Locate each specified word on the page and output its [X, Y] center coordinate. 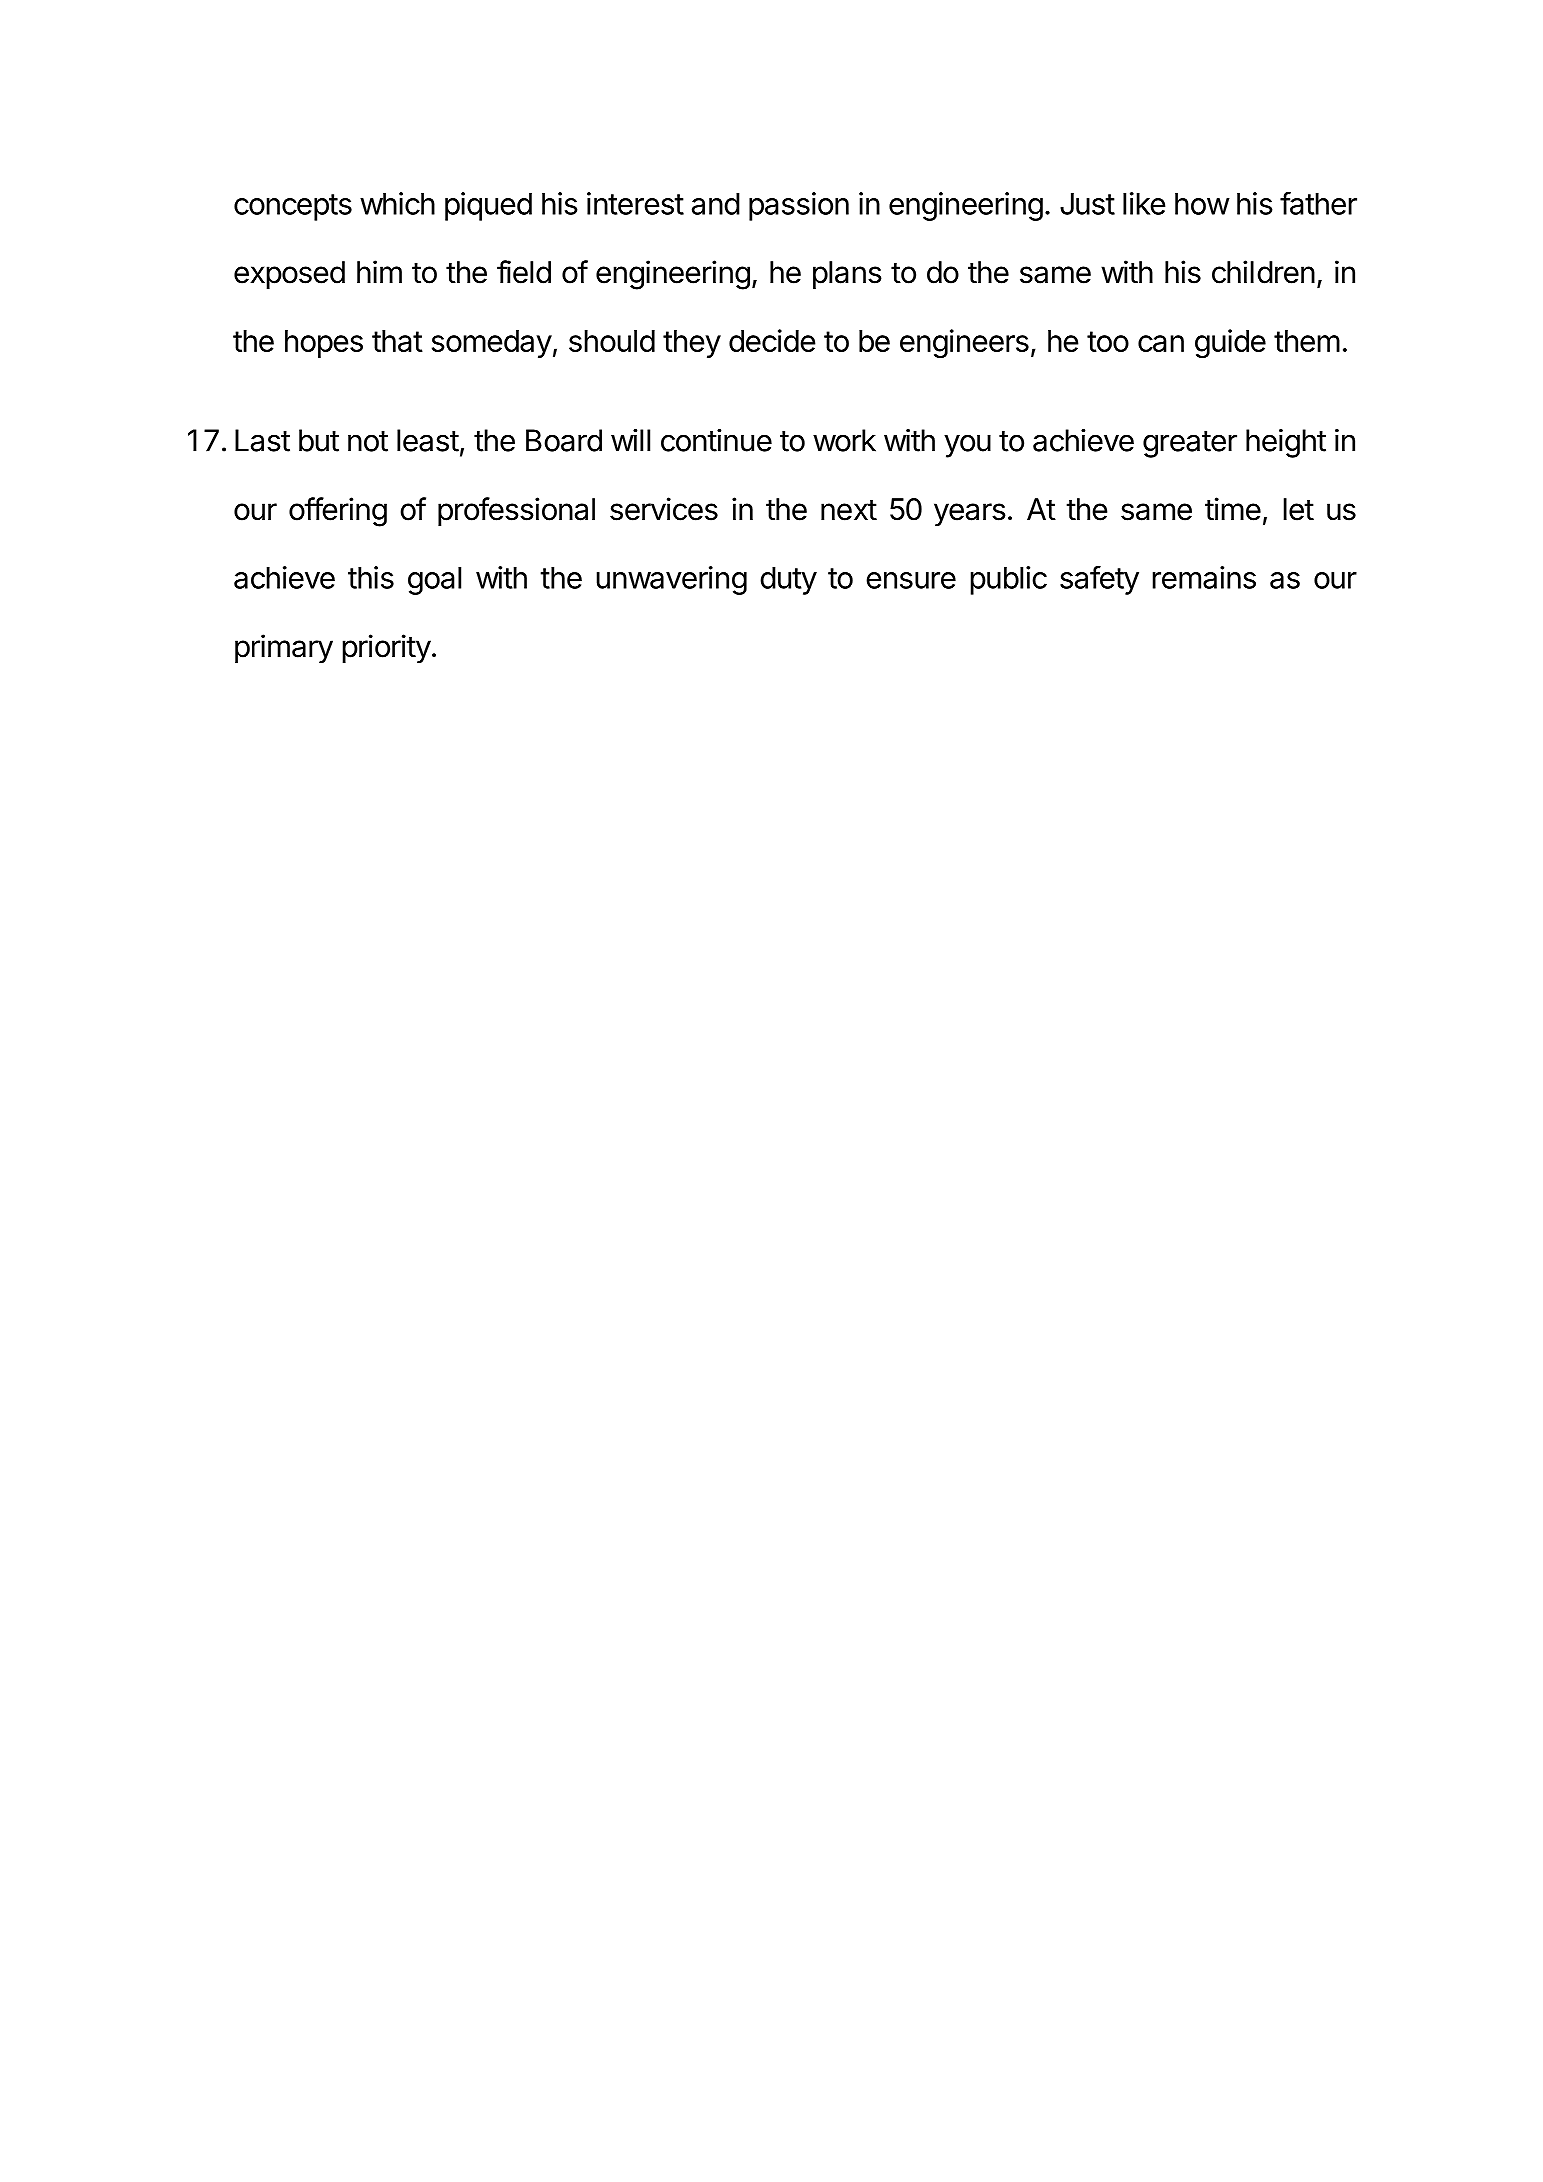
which [397, 203]
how [1202, 203]
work [844, 440]
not [368, 441]
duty [788, 580]
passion [799, 206]
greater [1190, 444]
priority [386, 648]
